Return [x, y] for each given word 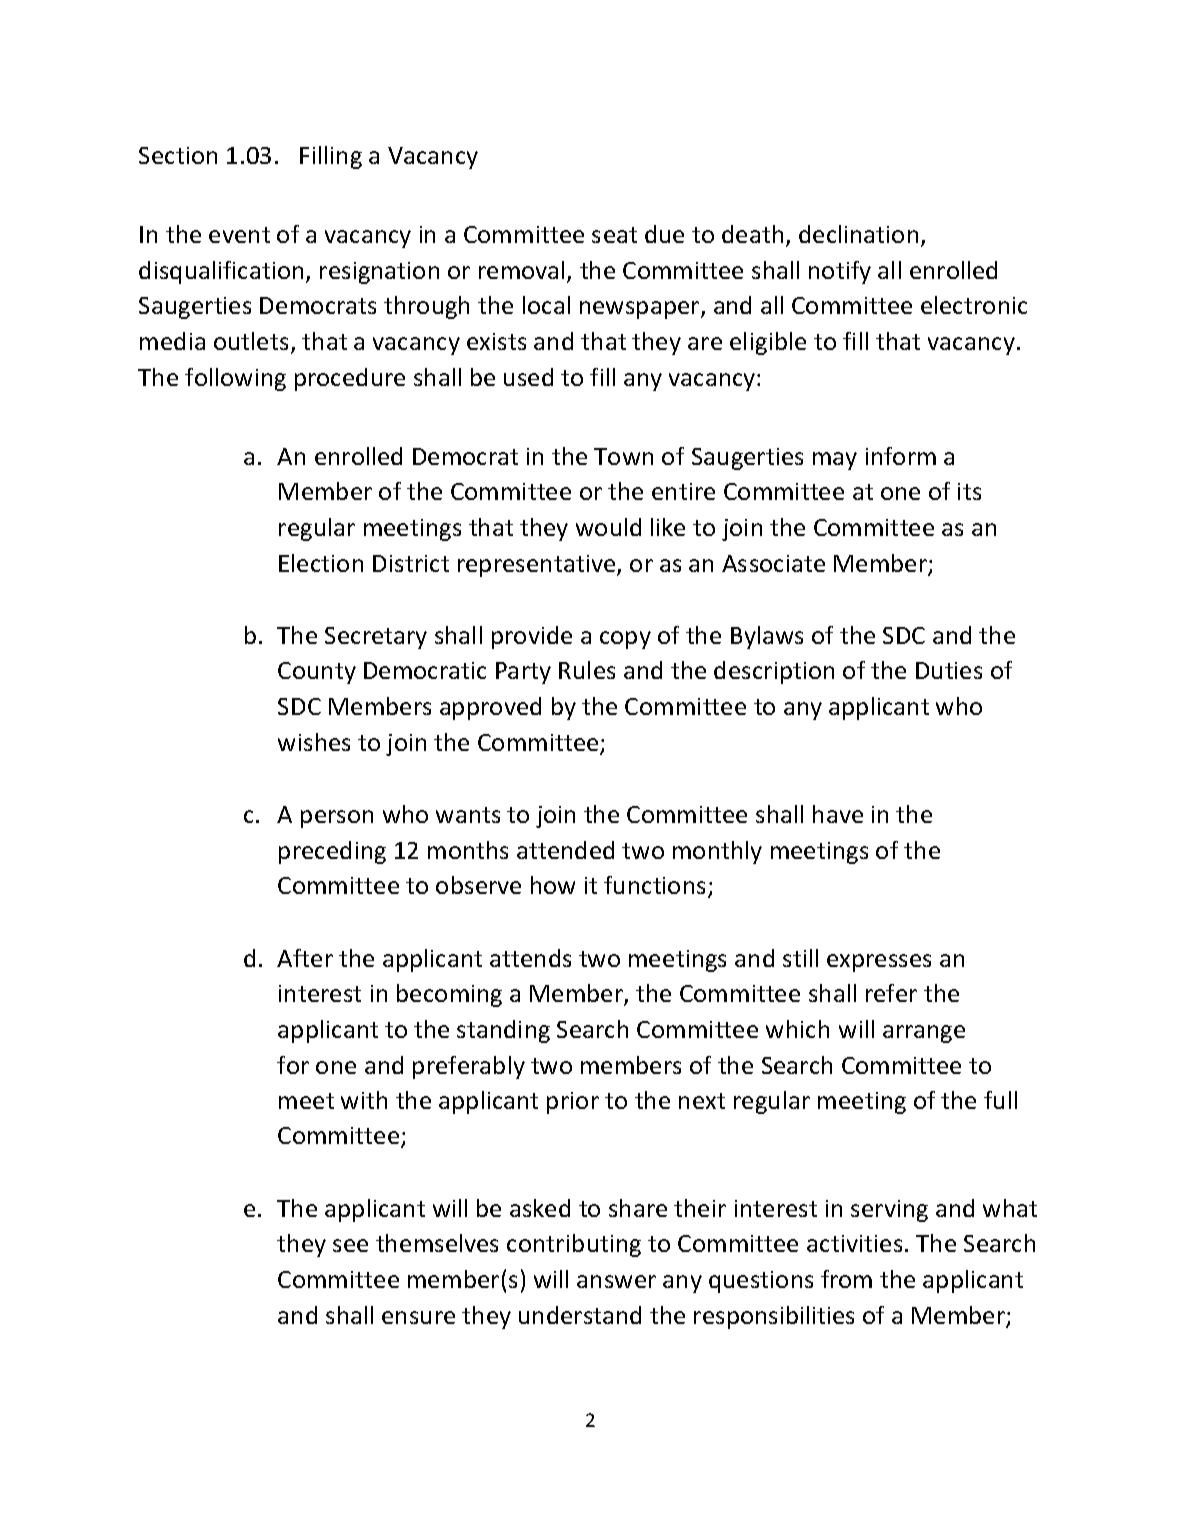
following [235, 379]
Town [623, 456]
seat [614, 235]
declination [858, 234]
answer [616, 1281]
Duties [949, 670]
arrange [924, 1034]
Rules [587, 670]
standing [503, 1031]
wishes [314, 742]
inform [901, 456]
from [846, 1279]
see [350, 1245]
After [305, 958]
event [239, 235]
